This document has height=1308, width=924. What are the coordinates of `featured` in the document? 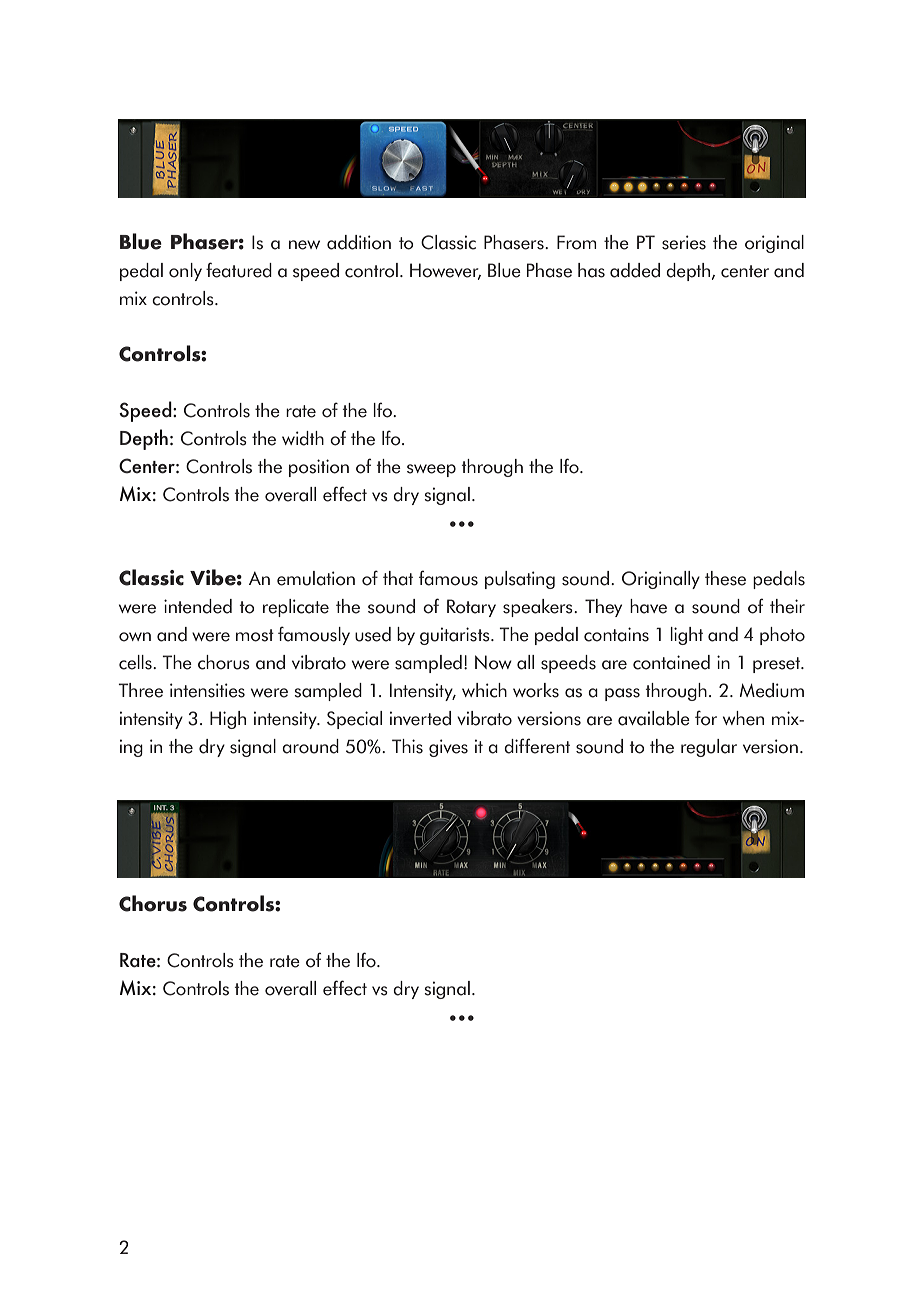 It's located at (239, 270).
